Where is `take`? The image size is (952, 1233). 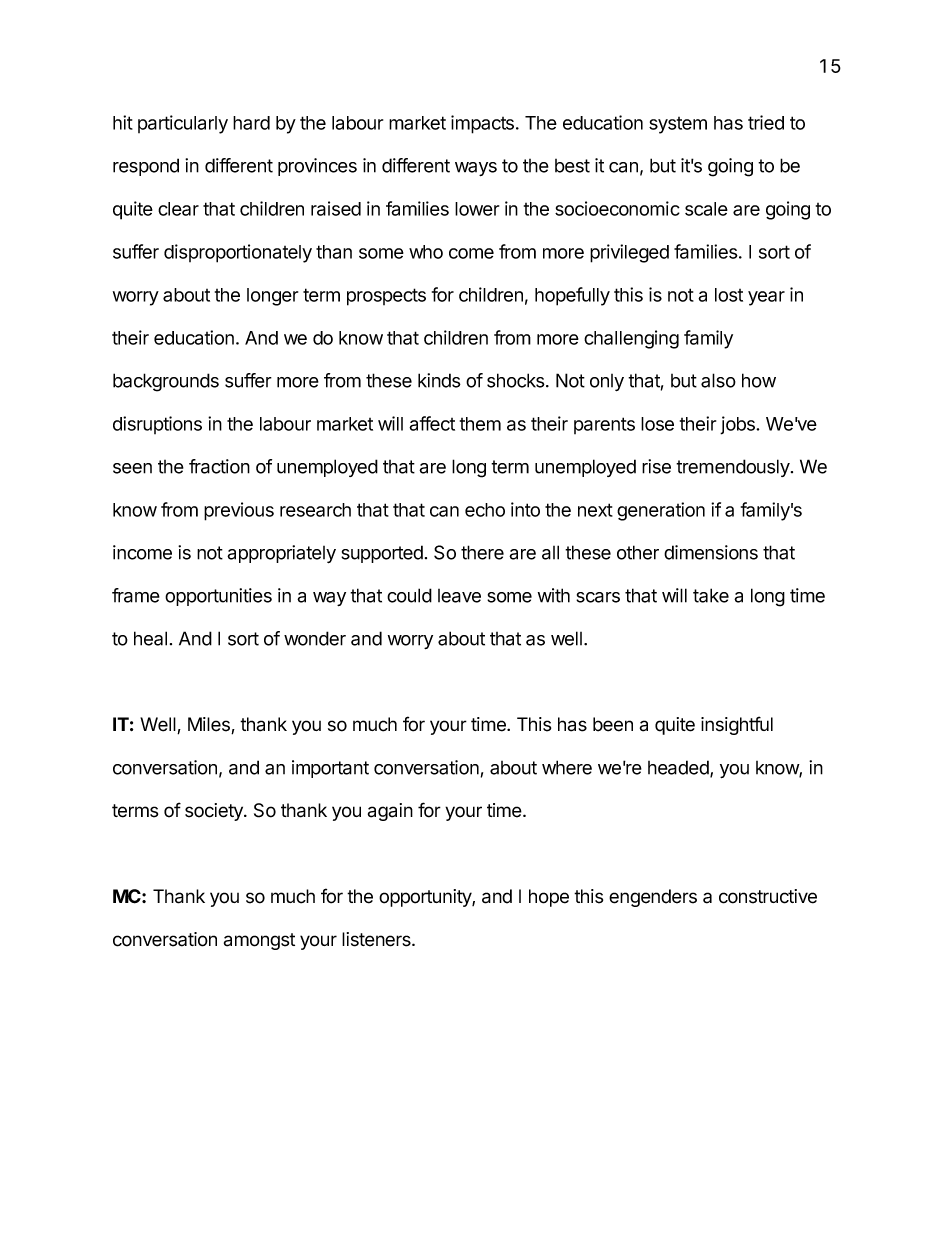 take is located at coordinates (711, 595).
